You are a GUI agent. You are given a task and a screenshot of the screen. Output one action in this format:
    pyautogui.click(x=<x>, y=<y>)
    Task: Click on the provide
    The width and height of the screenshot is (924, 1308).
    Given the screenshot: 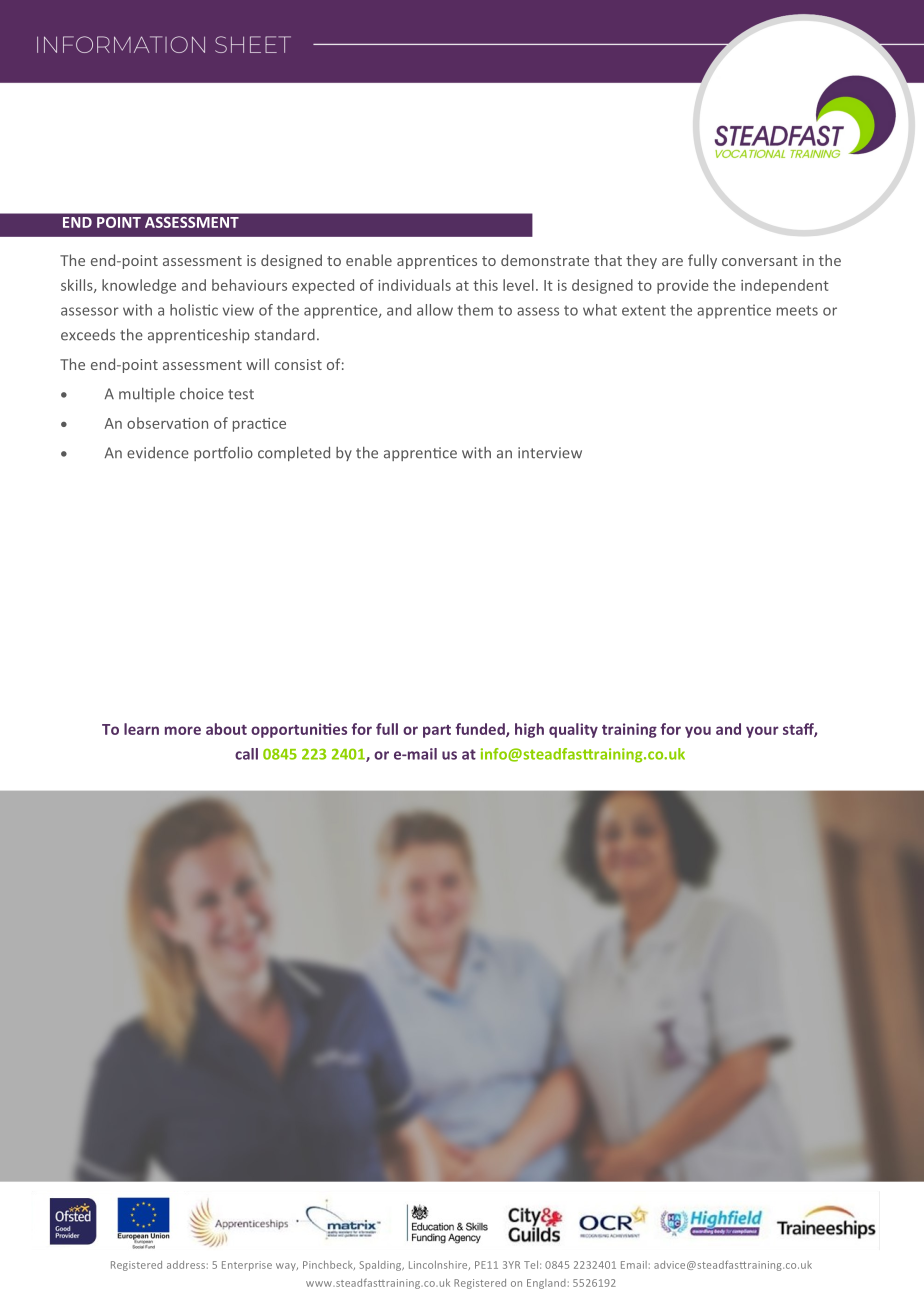 What is the action you would take?
    pyautogui.click(x=683, y=286)
